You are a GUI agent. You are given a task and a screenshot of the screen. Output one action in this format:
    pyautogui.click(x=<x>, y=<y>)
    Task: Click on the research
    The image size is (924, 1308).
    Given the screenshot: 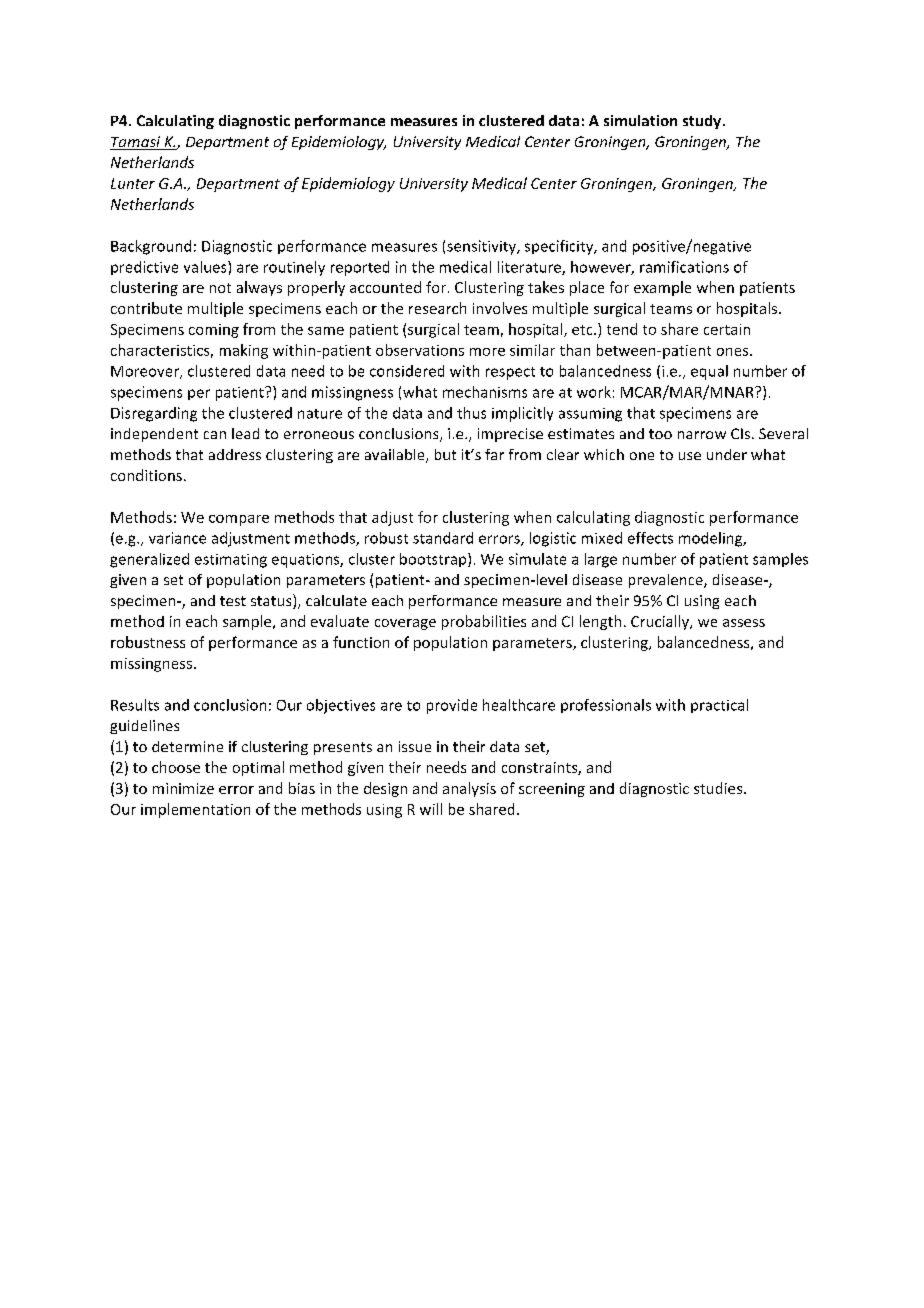 What is the action you would take?
    pyautogui.click(x=437, y=308)
